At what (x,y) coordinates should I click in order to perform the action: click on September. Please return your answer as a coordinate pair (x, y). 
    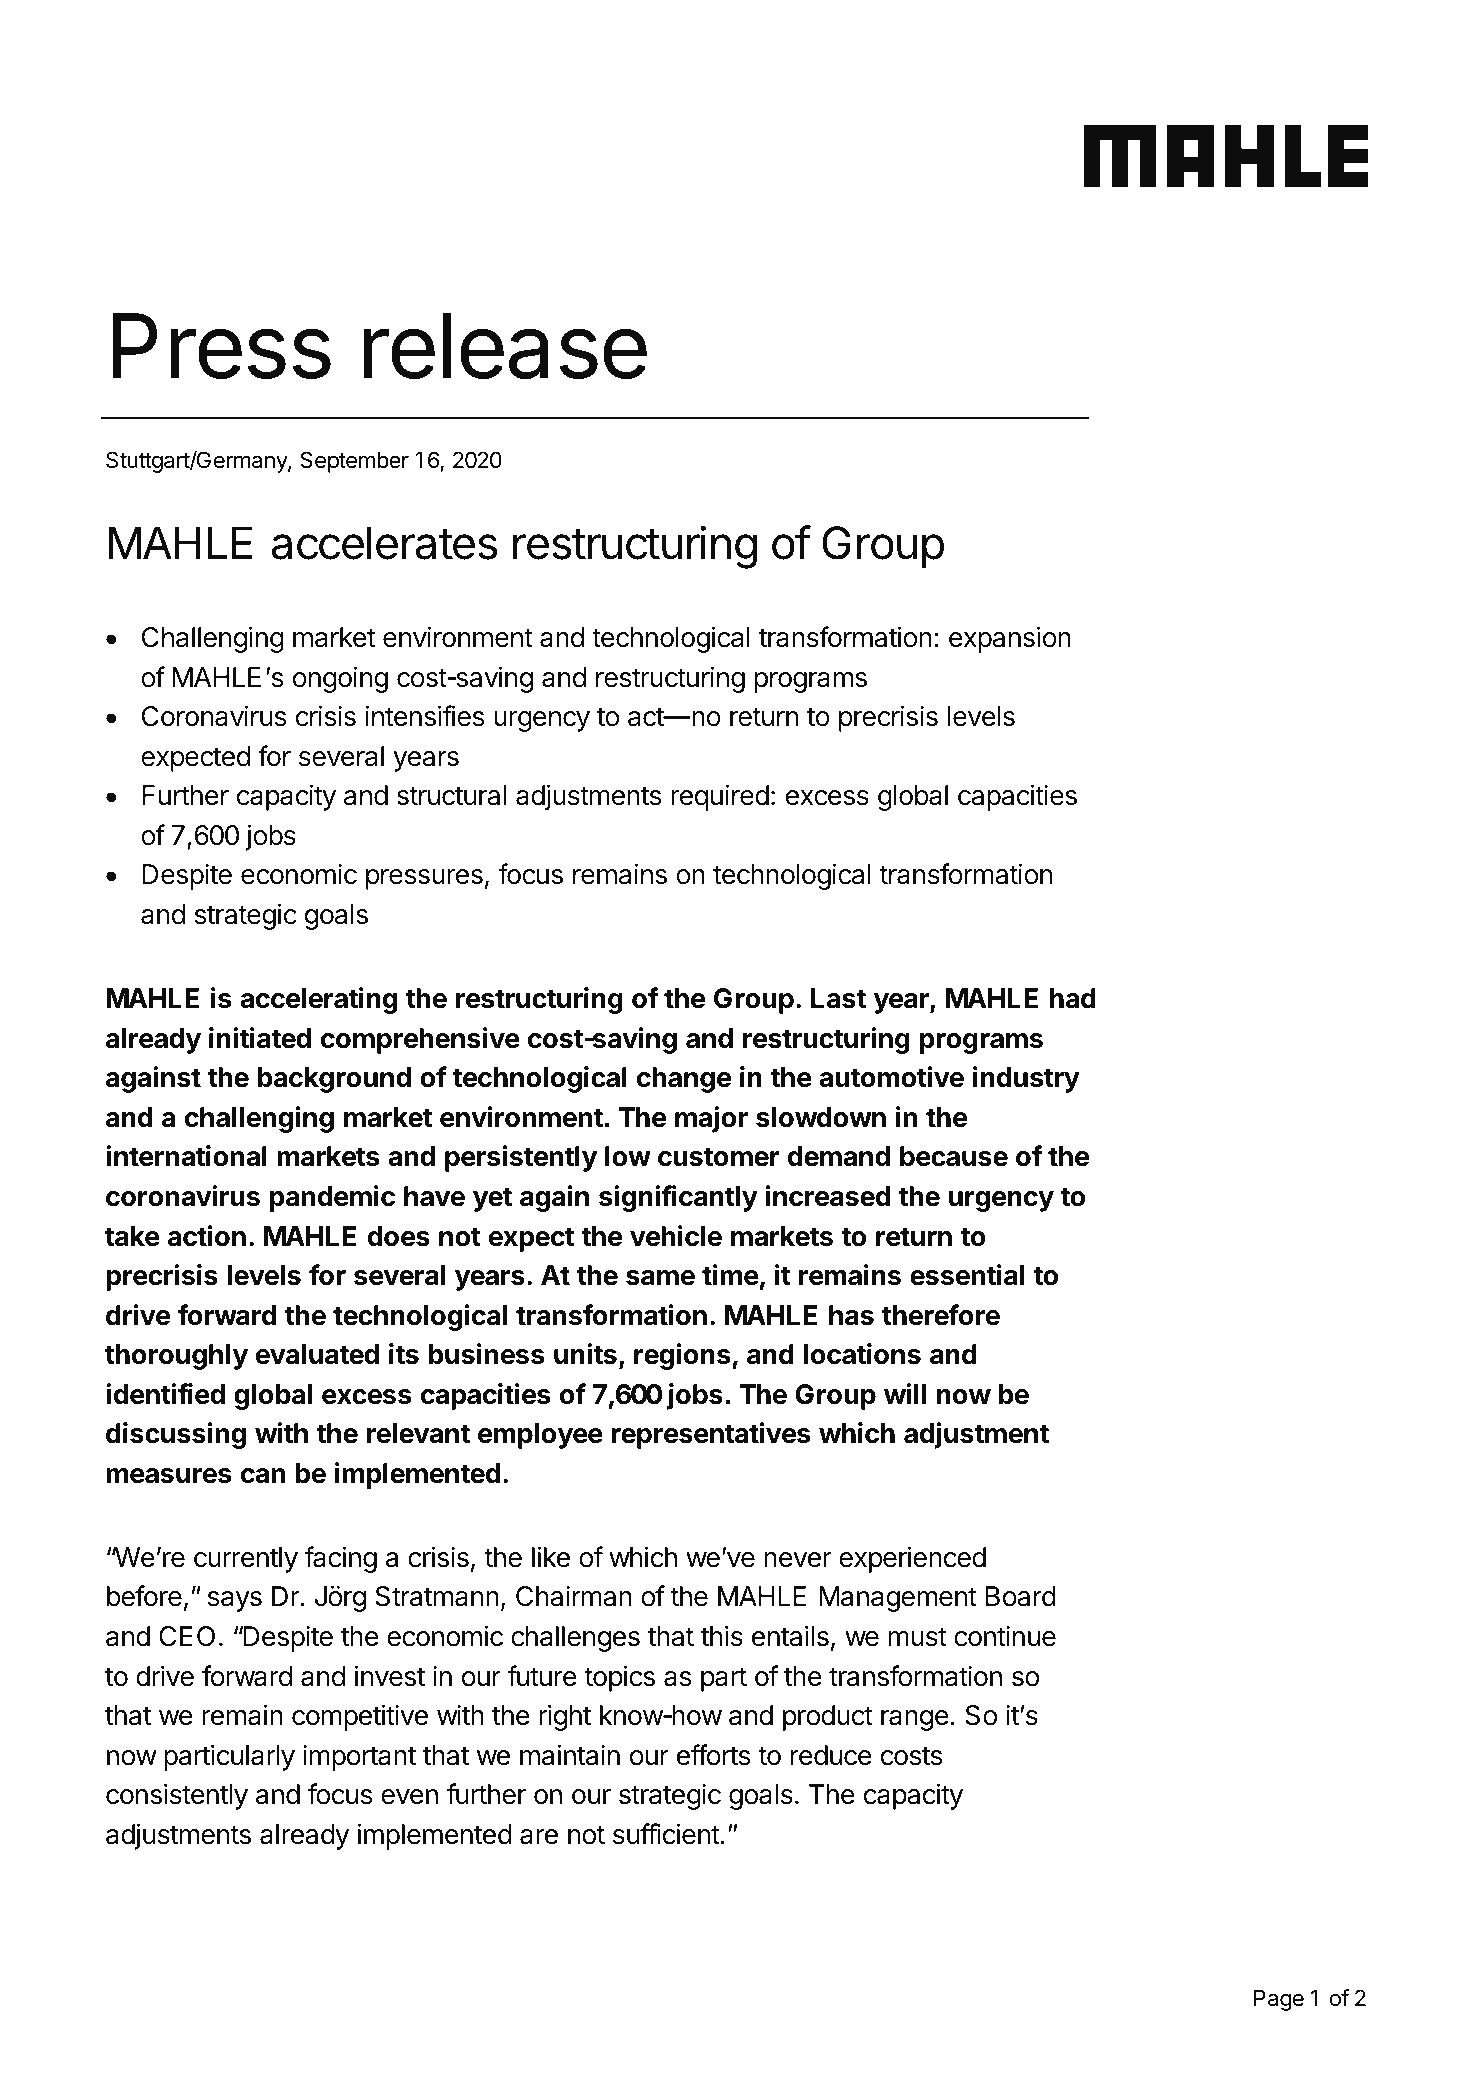
    Looking at the image, I should click on (354, 462).
